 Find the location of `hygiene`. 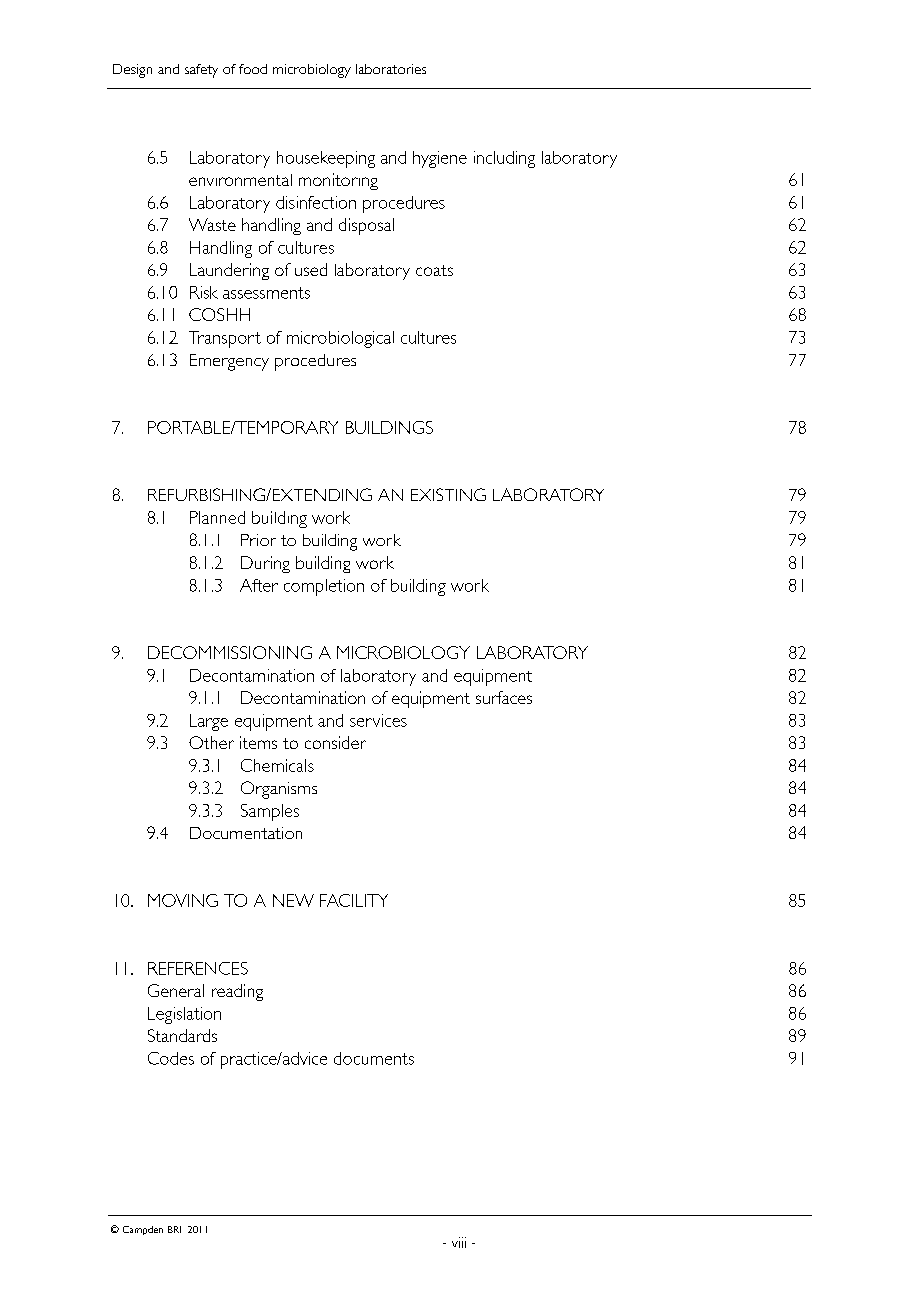

hygiene is located at coordinates (440, 159).
